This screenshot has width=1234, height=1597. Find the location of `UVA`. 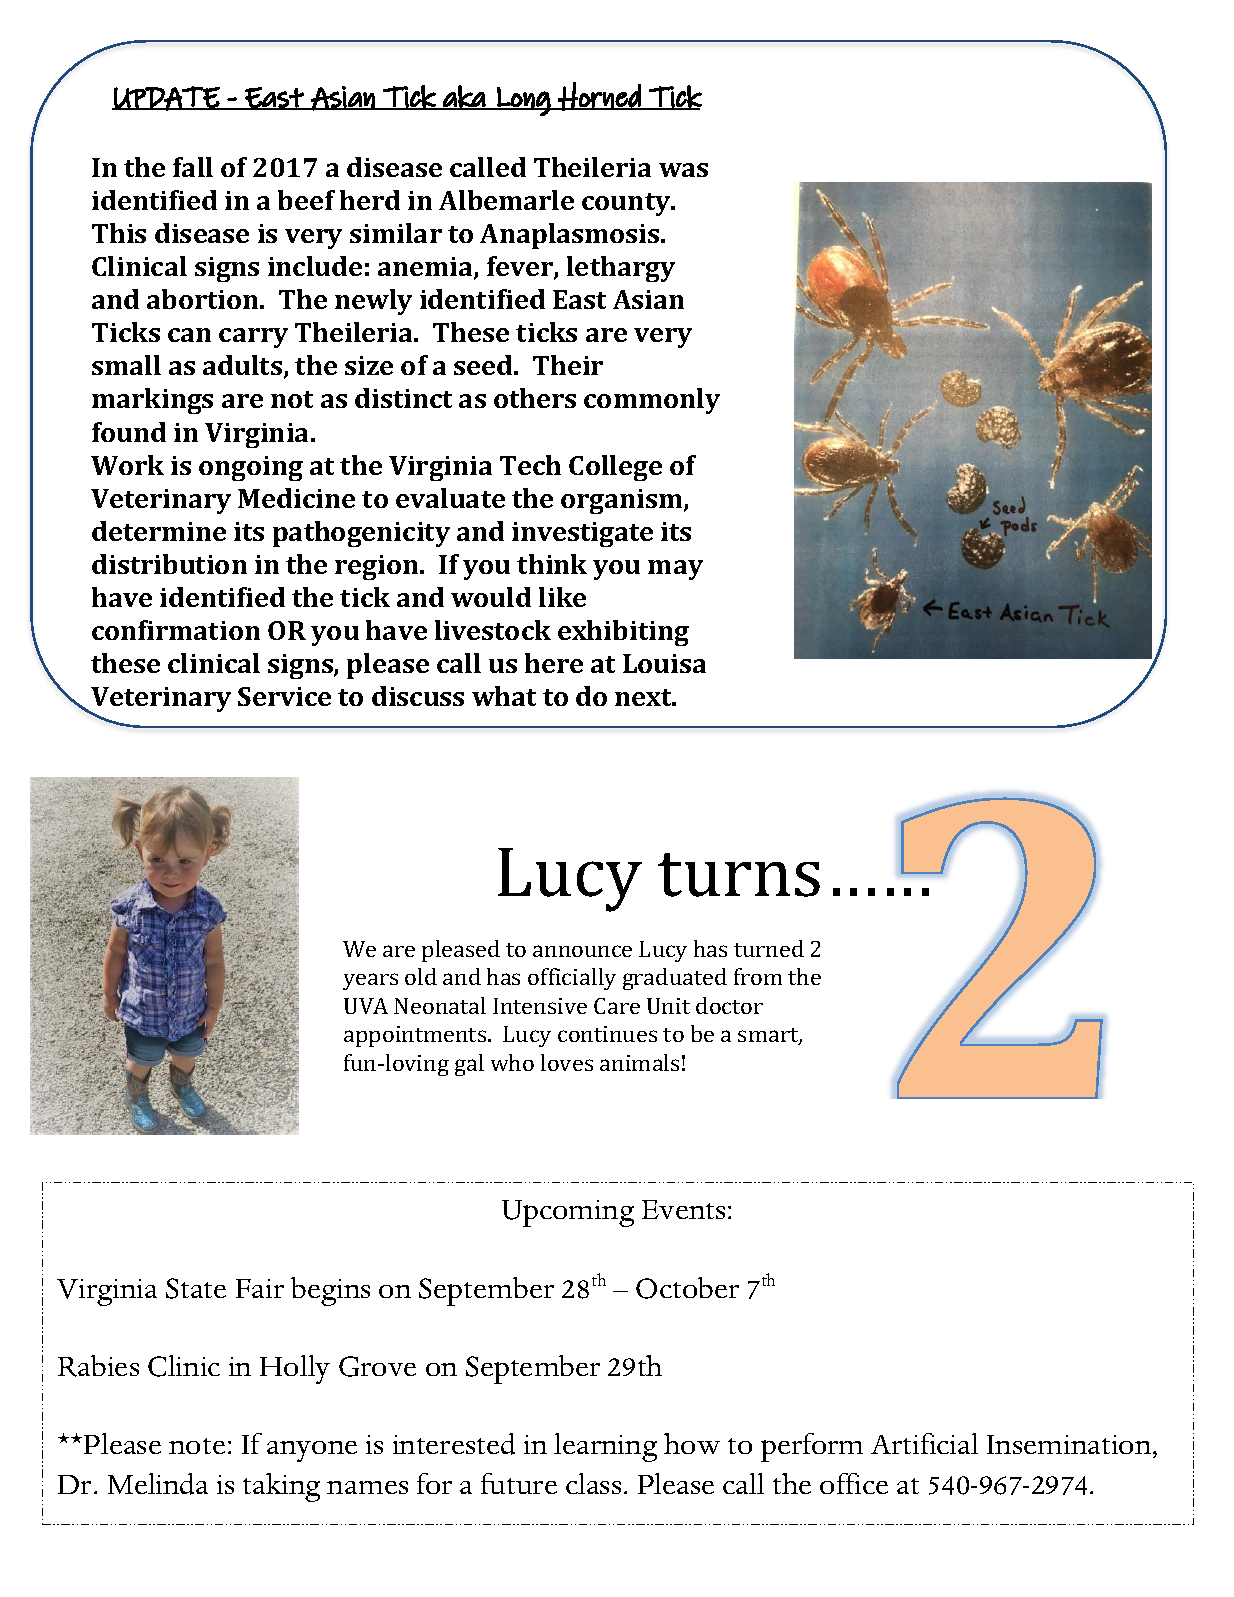

UVA is located at coordinates (366, 1006).
